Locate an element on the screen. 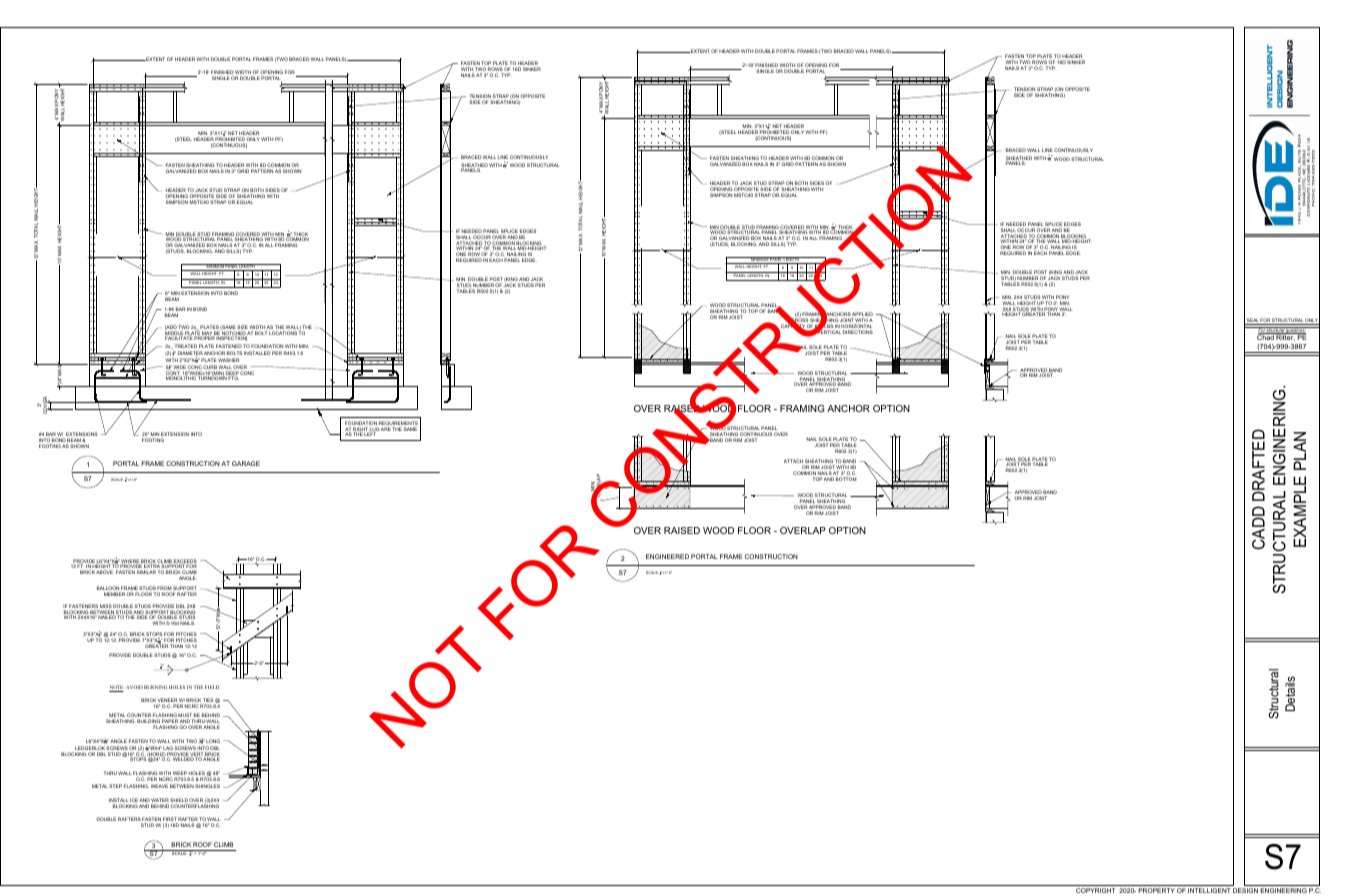 Image resolution: width=1345 pixels, height=896 pixels. APPLIED is located at coordinates (862, 315).
